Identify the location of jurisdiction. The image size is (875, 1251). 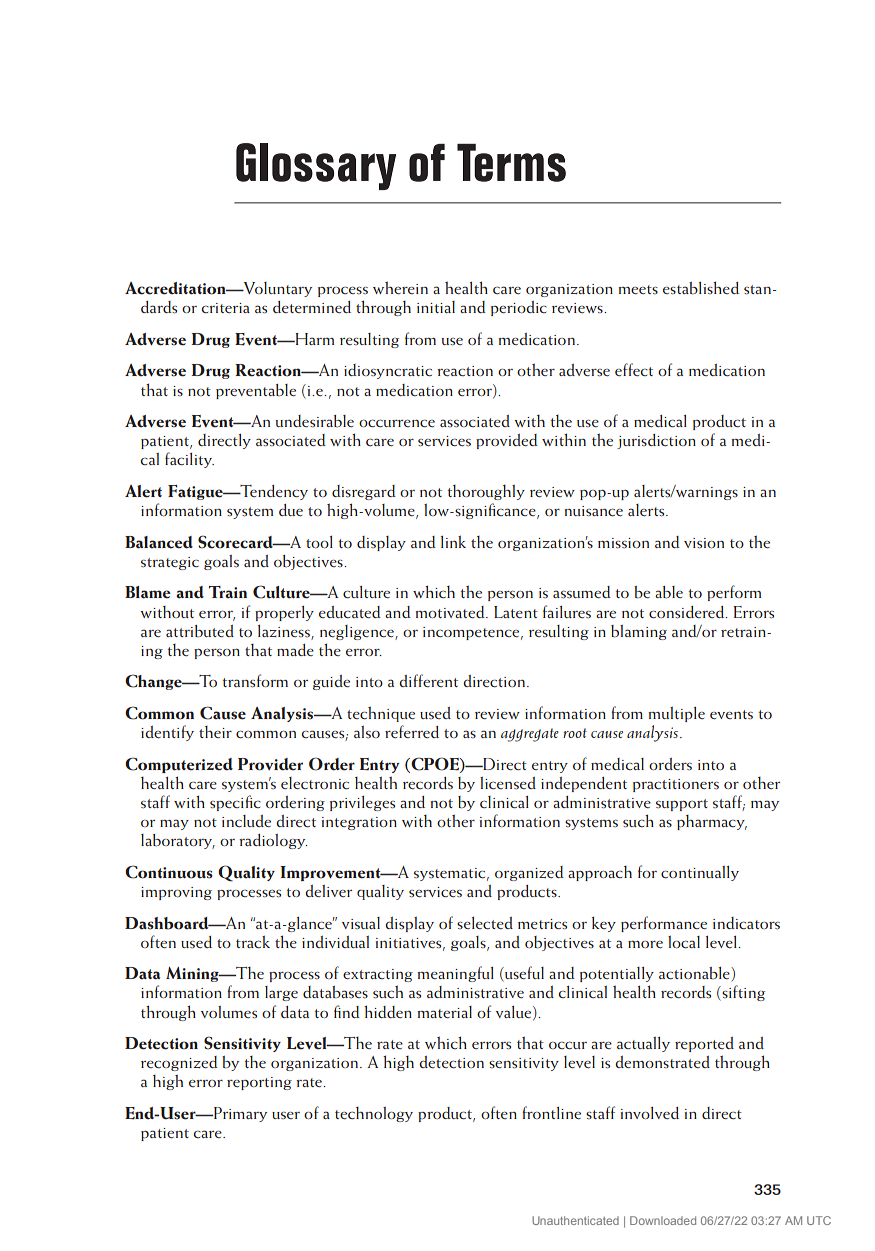
(656, 441).
